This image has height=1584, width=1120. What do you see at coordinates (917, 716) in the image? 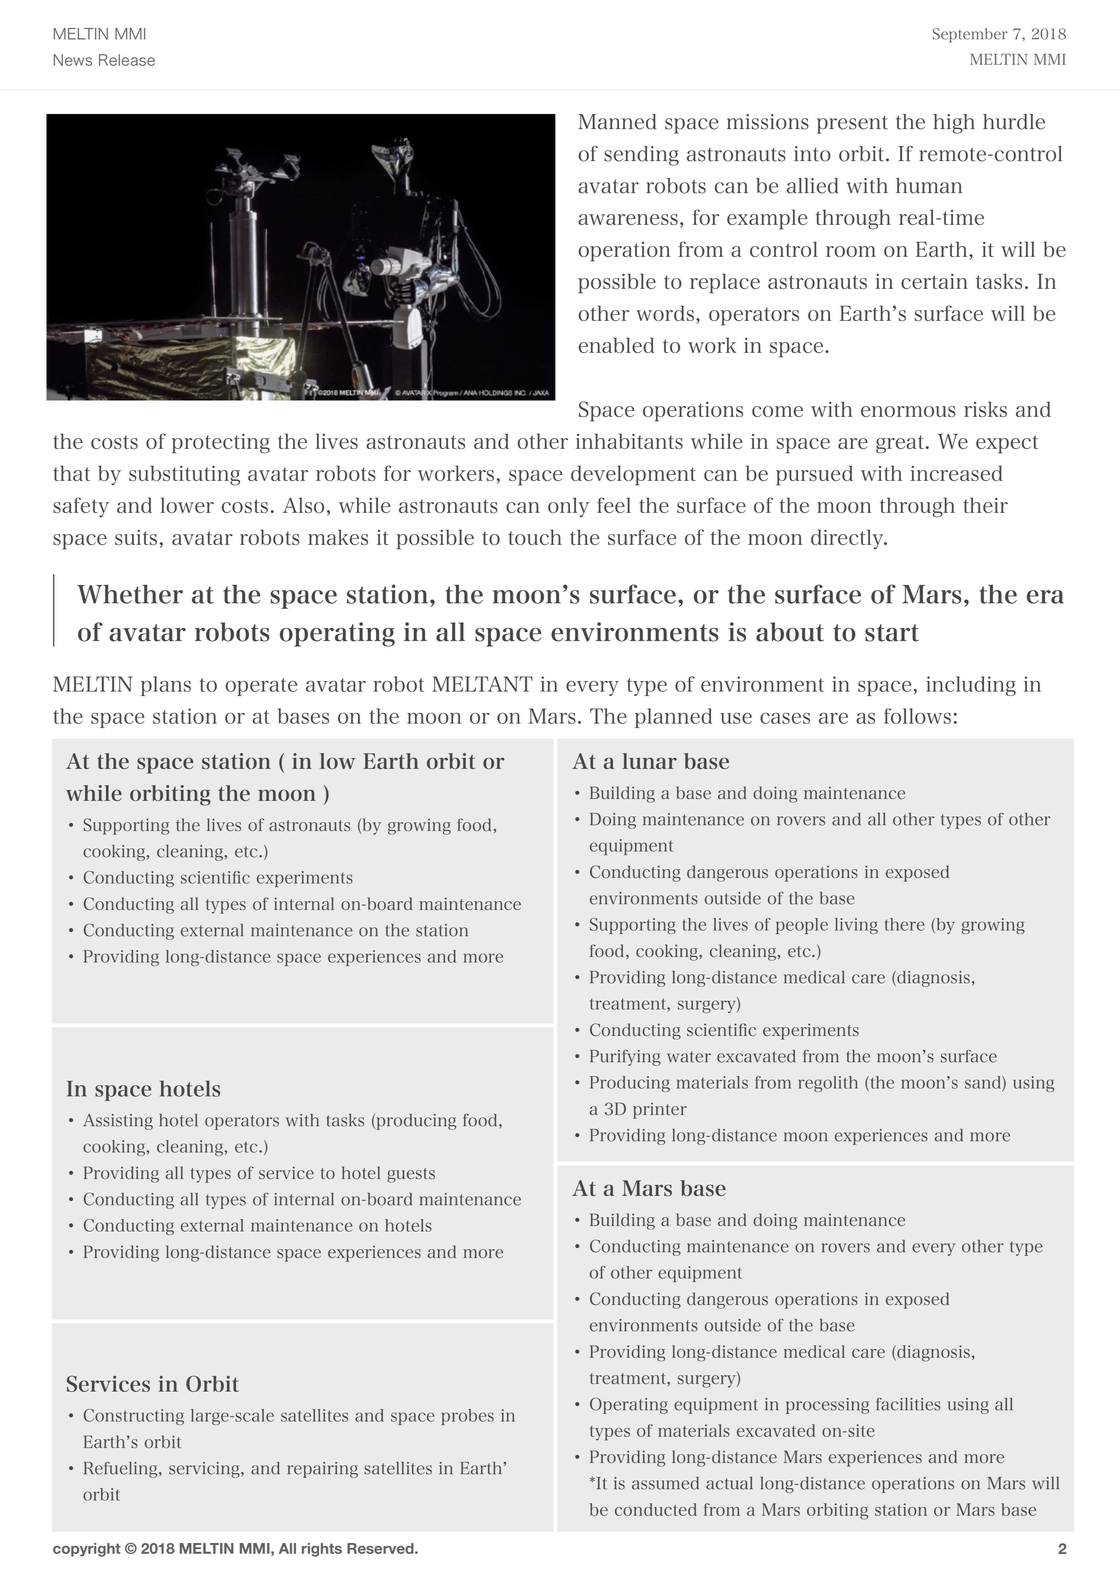
I see `follows` at bounding box center [917, 716].
